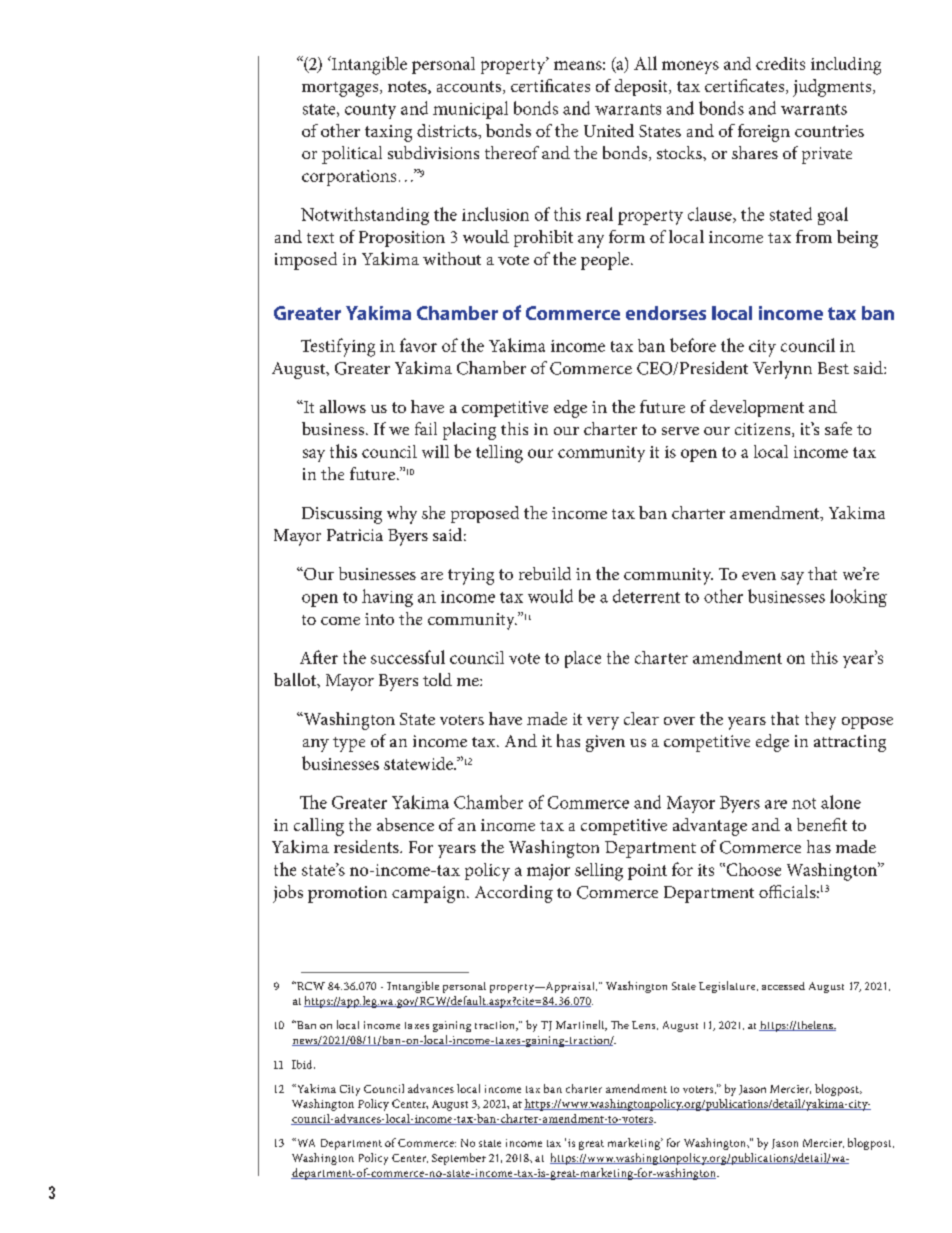  What do you see at coordinates (759, 576) in the page?
I see `even` at bounding box center [759, 576].
